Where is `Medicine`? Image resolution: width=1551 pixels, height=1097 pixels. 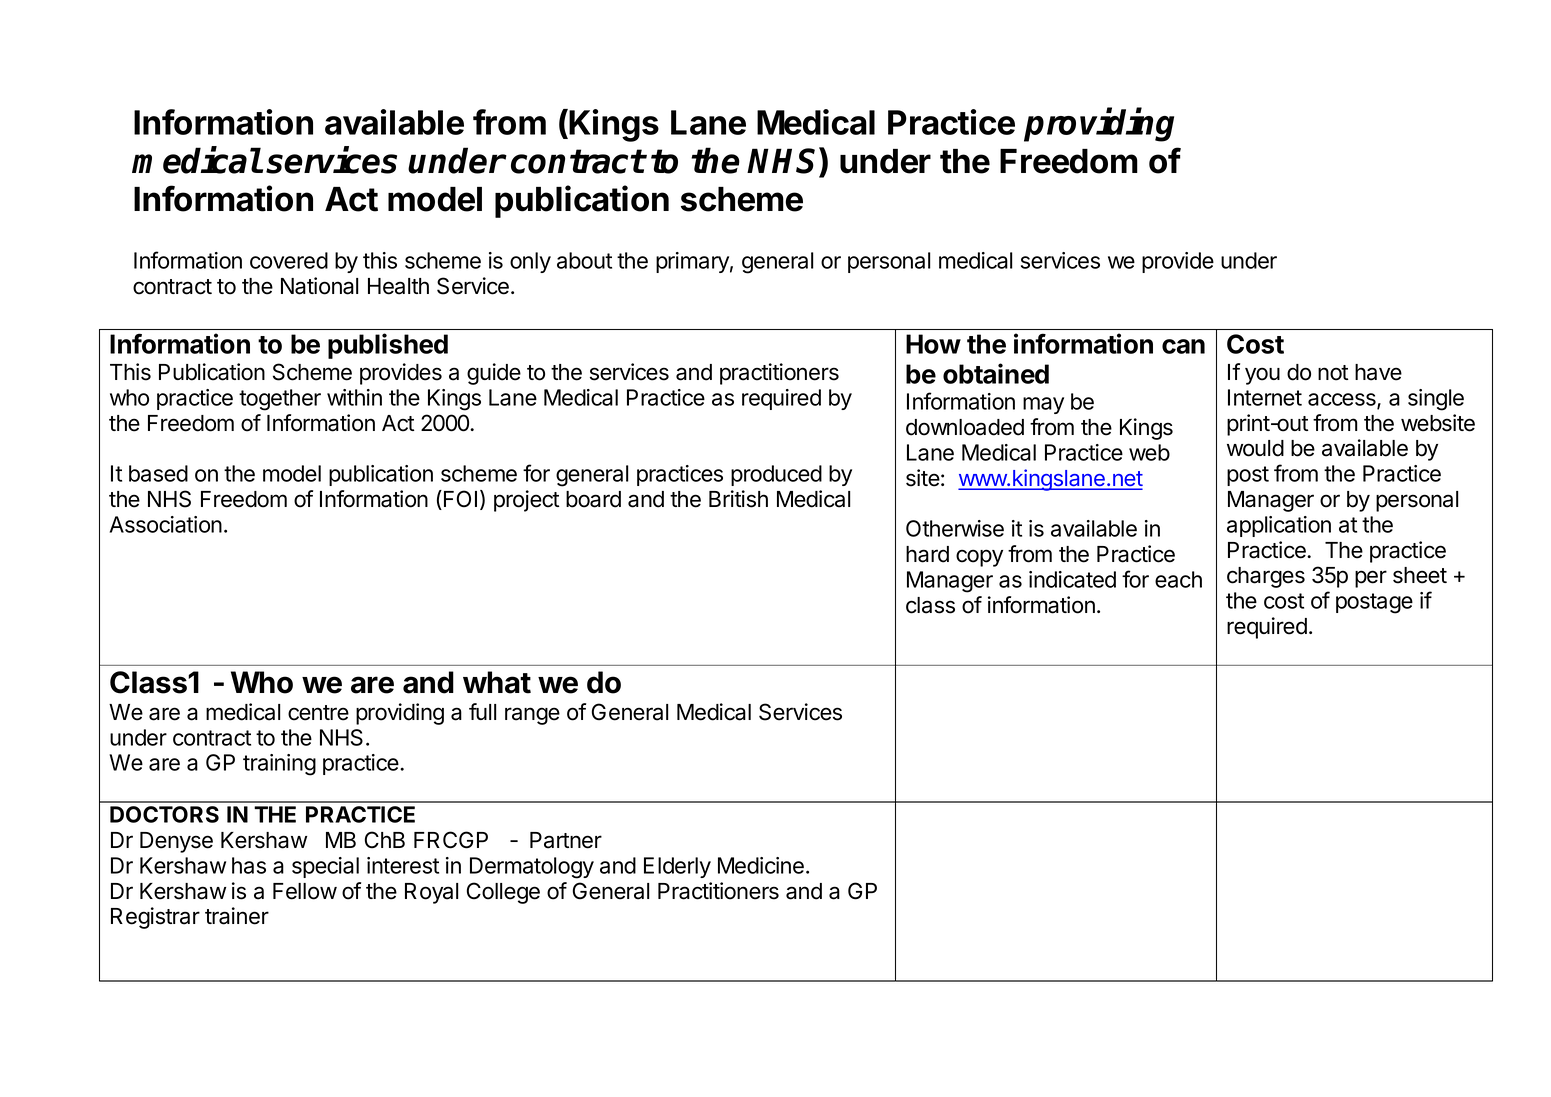 Medicine is located at coordinates (761, 865).
